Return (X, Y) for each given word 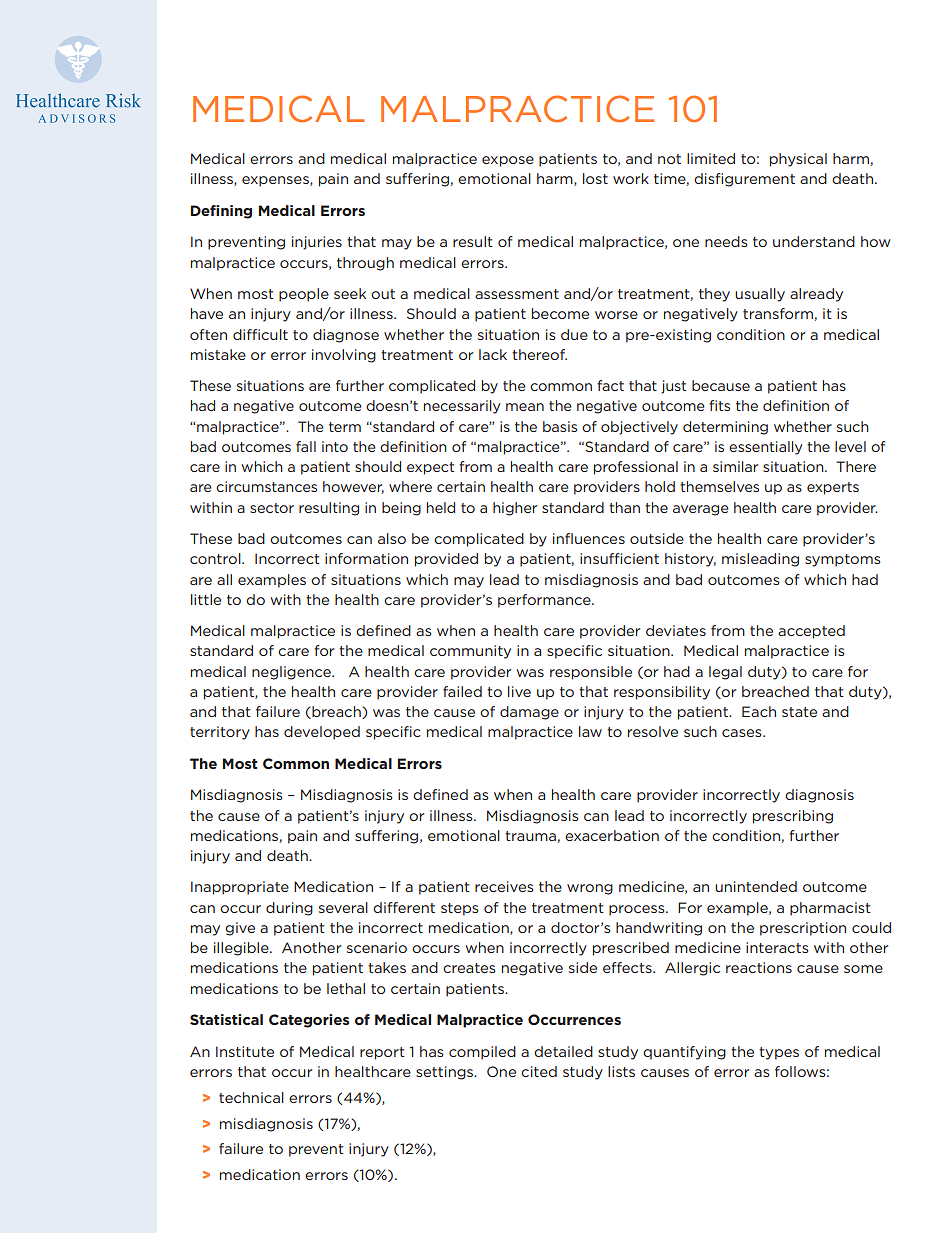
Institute (245, 1051)
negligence (292, 673)
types (779, 1053)
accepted (811, 632)
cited (539, 1071)
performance (545, 601)
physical (798, 160)
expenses (276, 181)
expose (508, 161)
